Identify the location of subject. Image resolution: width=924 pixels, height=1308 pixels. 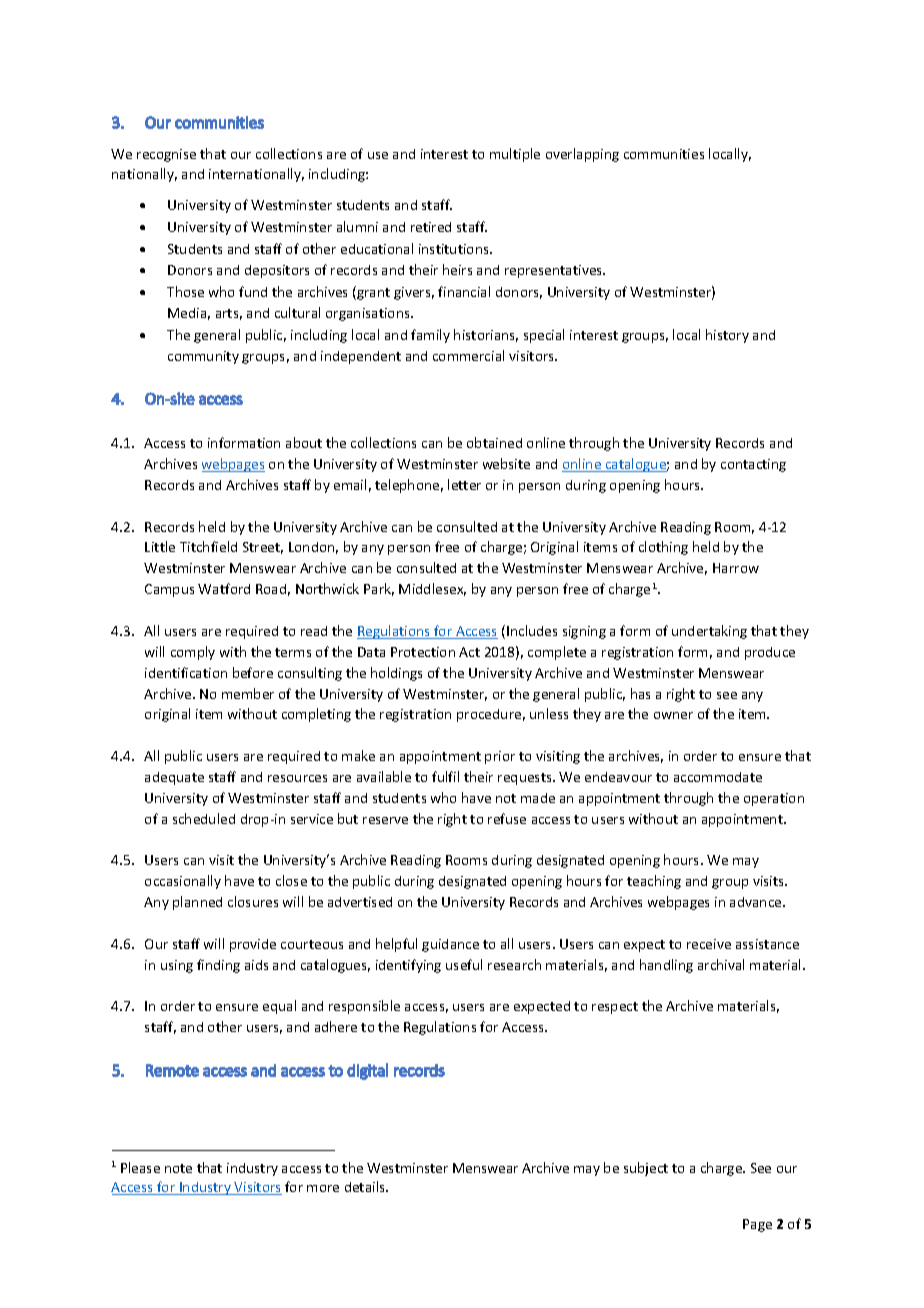
(646, 1169).
